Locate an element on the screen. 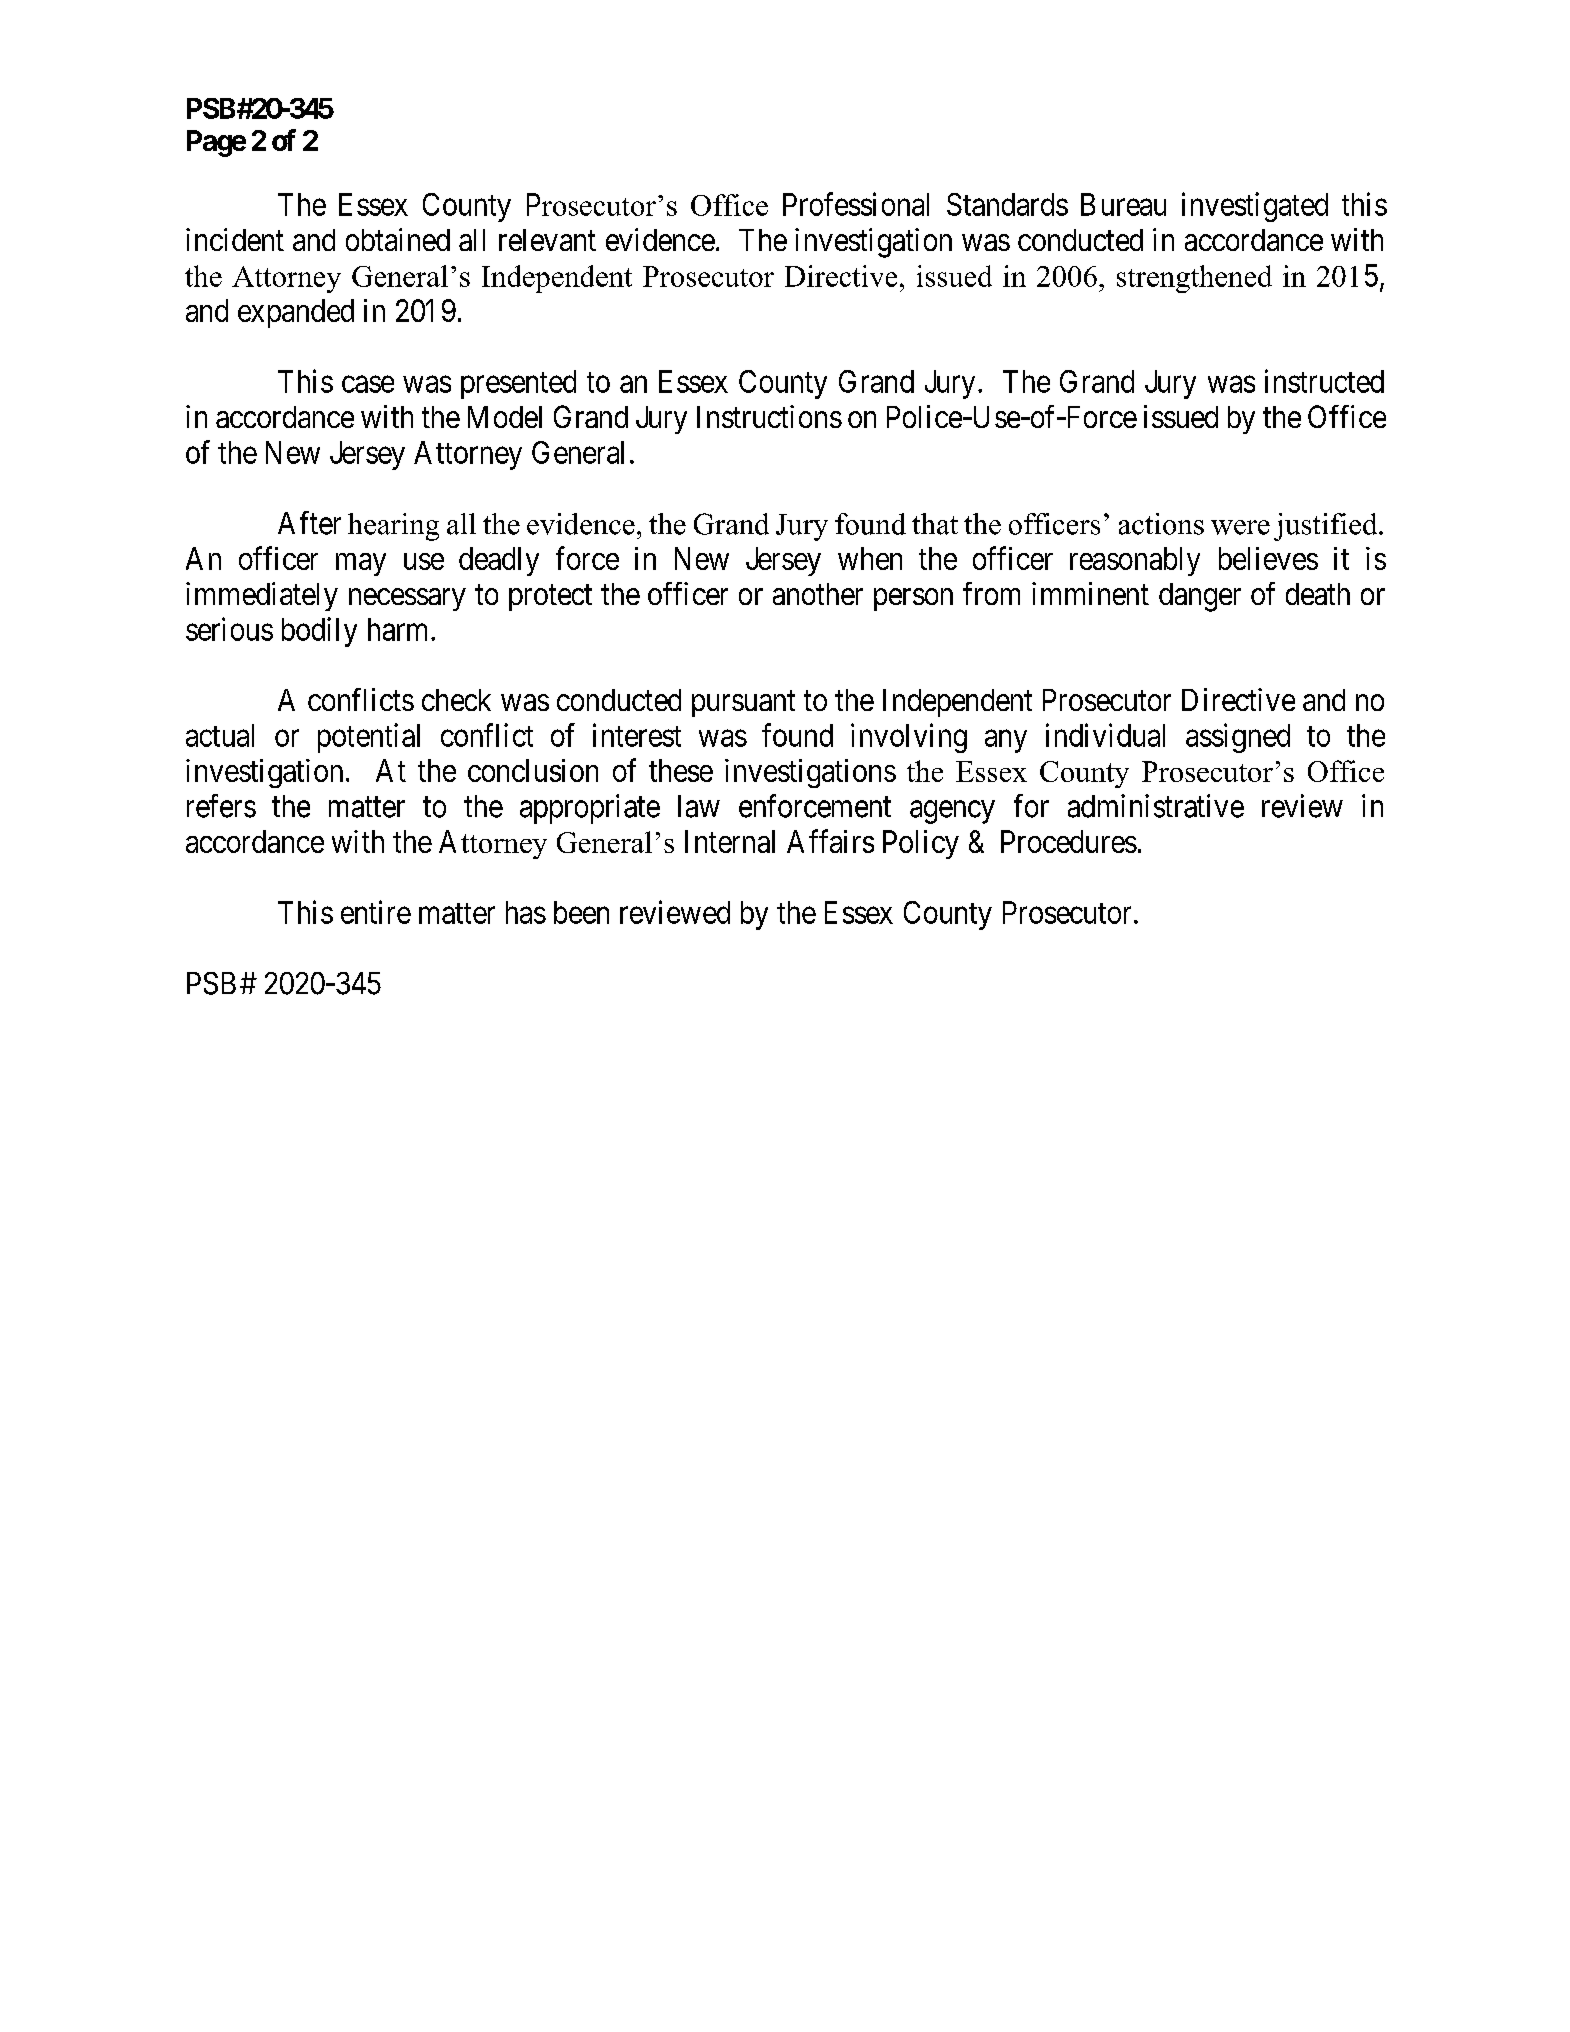 The image size is (1570, 2032). bodily is located at coordinates (319, 632).
